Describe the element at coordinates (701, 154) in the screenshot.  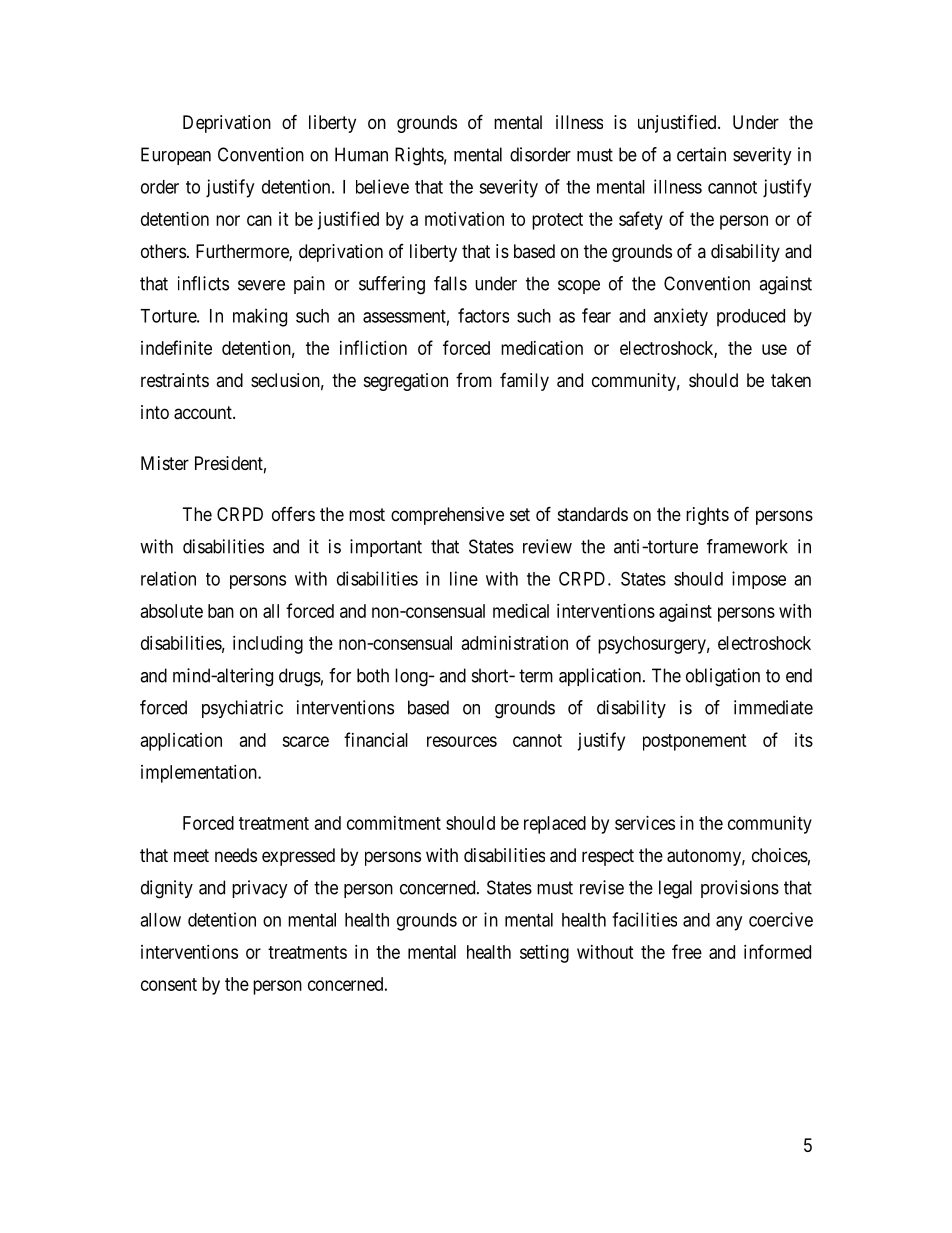
I see `certain` at that location.
